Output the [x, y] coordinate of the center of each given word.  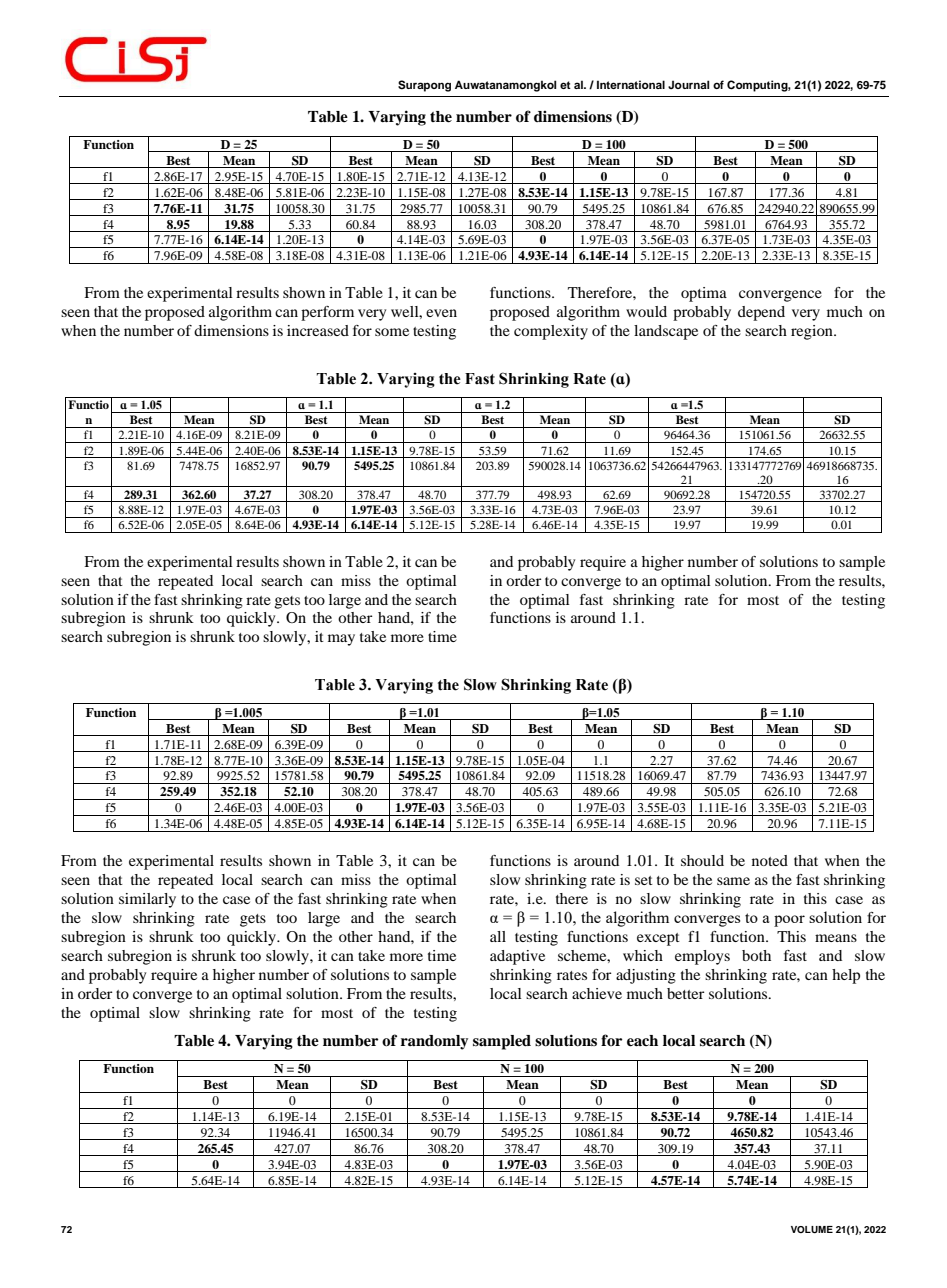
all [498, 936]
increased [318, 330]
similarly [147, 900]
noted [770, 860]
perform [327, 313]
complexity [551, 332]
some [392, 332]
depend [761, 313]
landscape [666, 332]
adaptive [517, 957]
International [631, 84]
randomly [434, 1042]
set [644, 880]
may [341, 640]
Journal [688, 84]
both [756, 955]
